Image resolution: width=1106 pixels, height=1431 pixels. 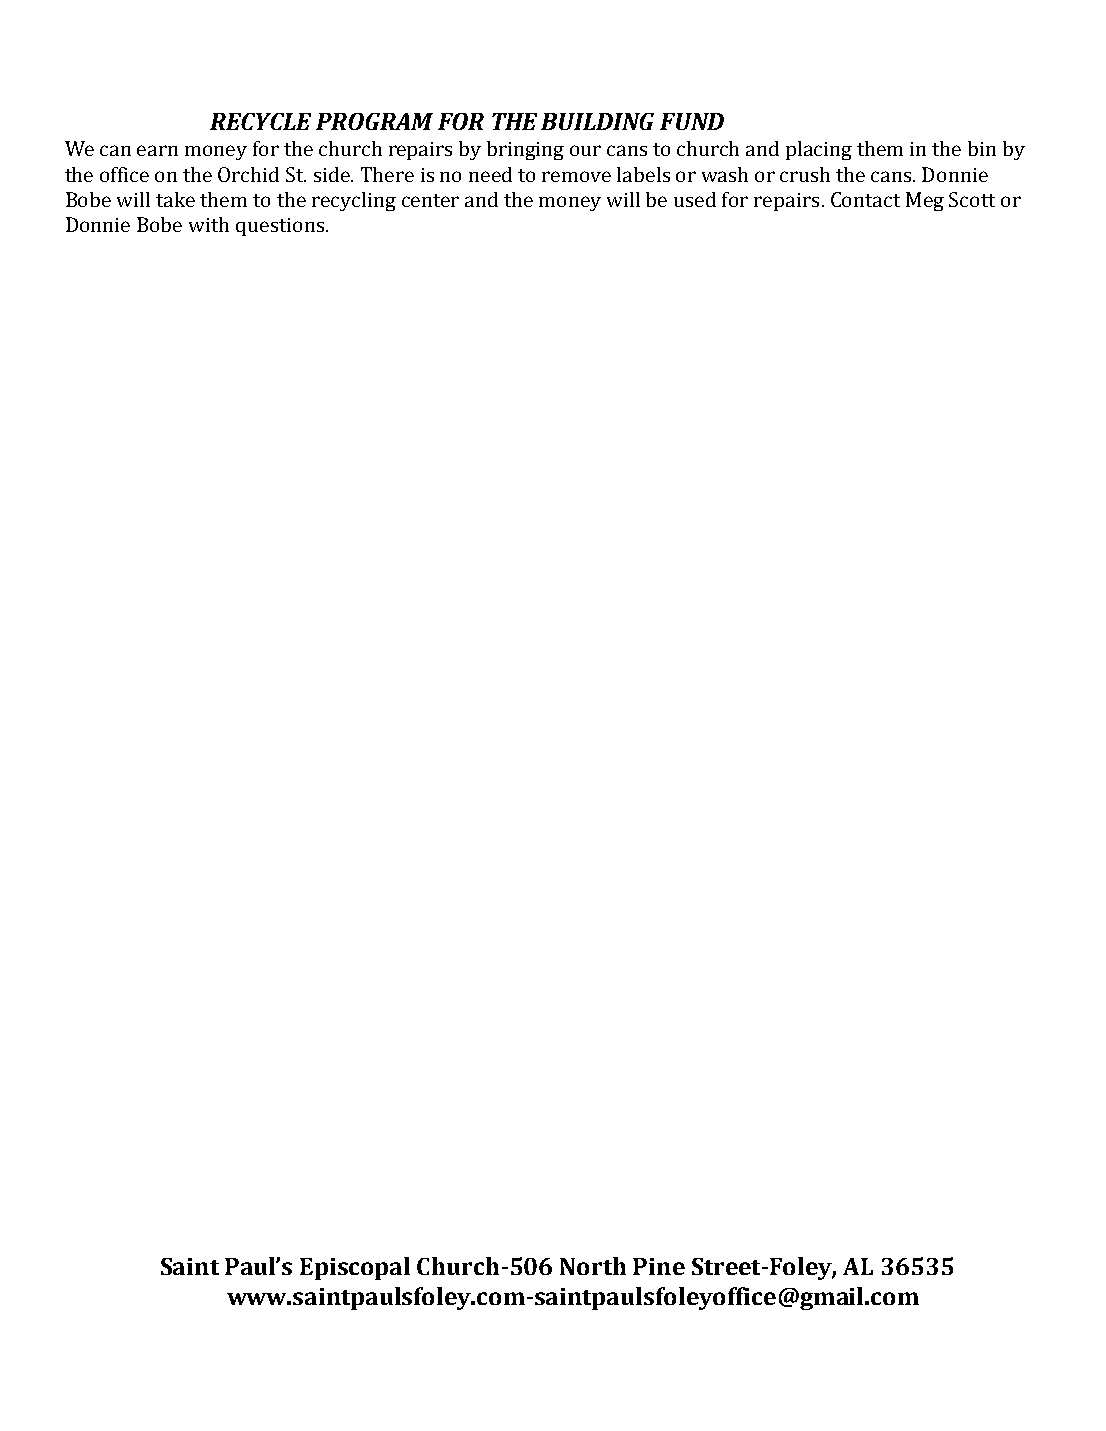 What do you see at coordinates (865, 199) in the document?
I see `Contact` at bounding box center [865, 199].
